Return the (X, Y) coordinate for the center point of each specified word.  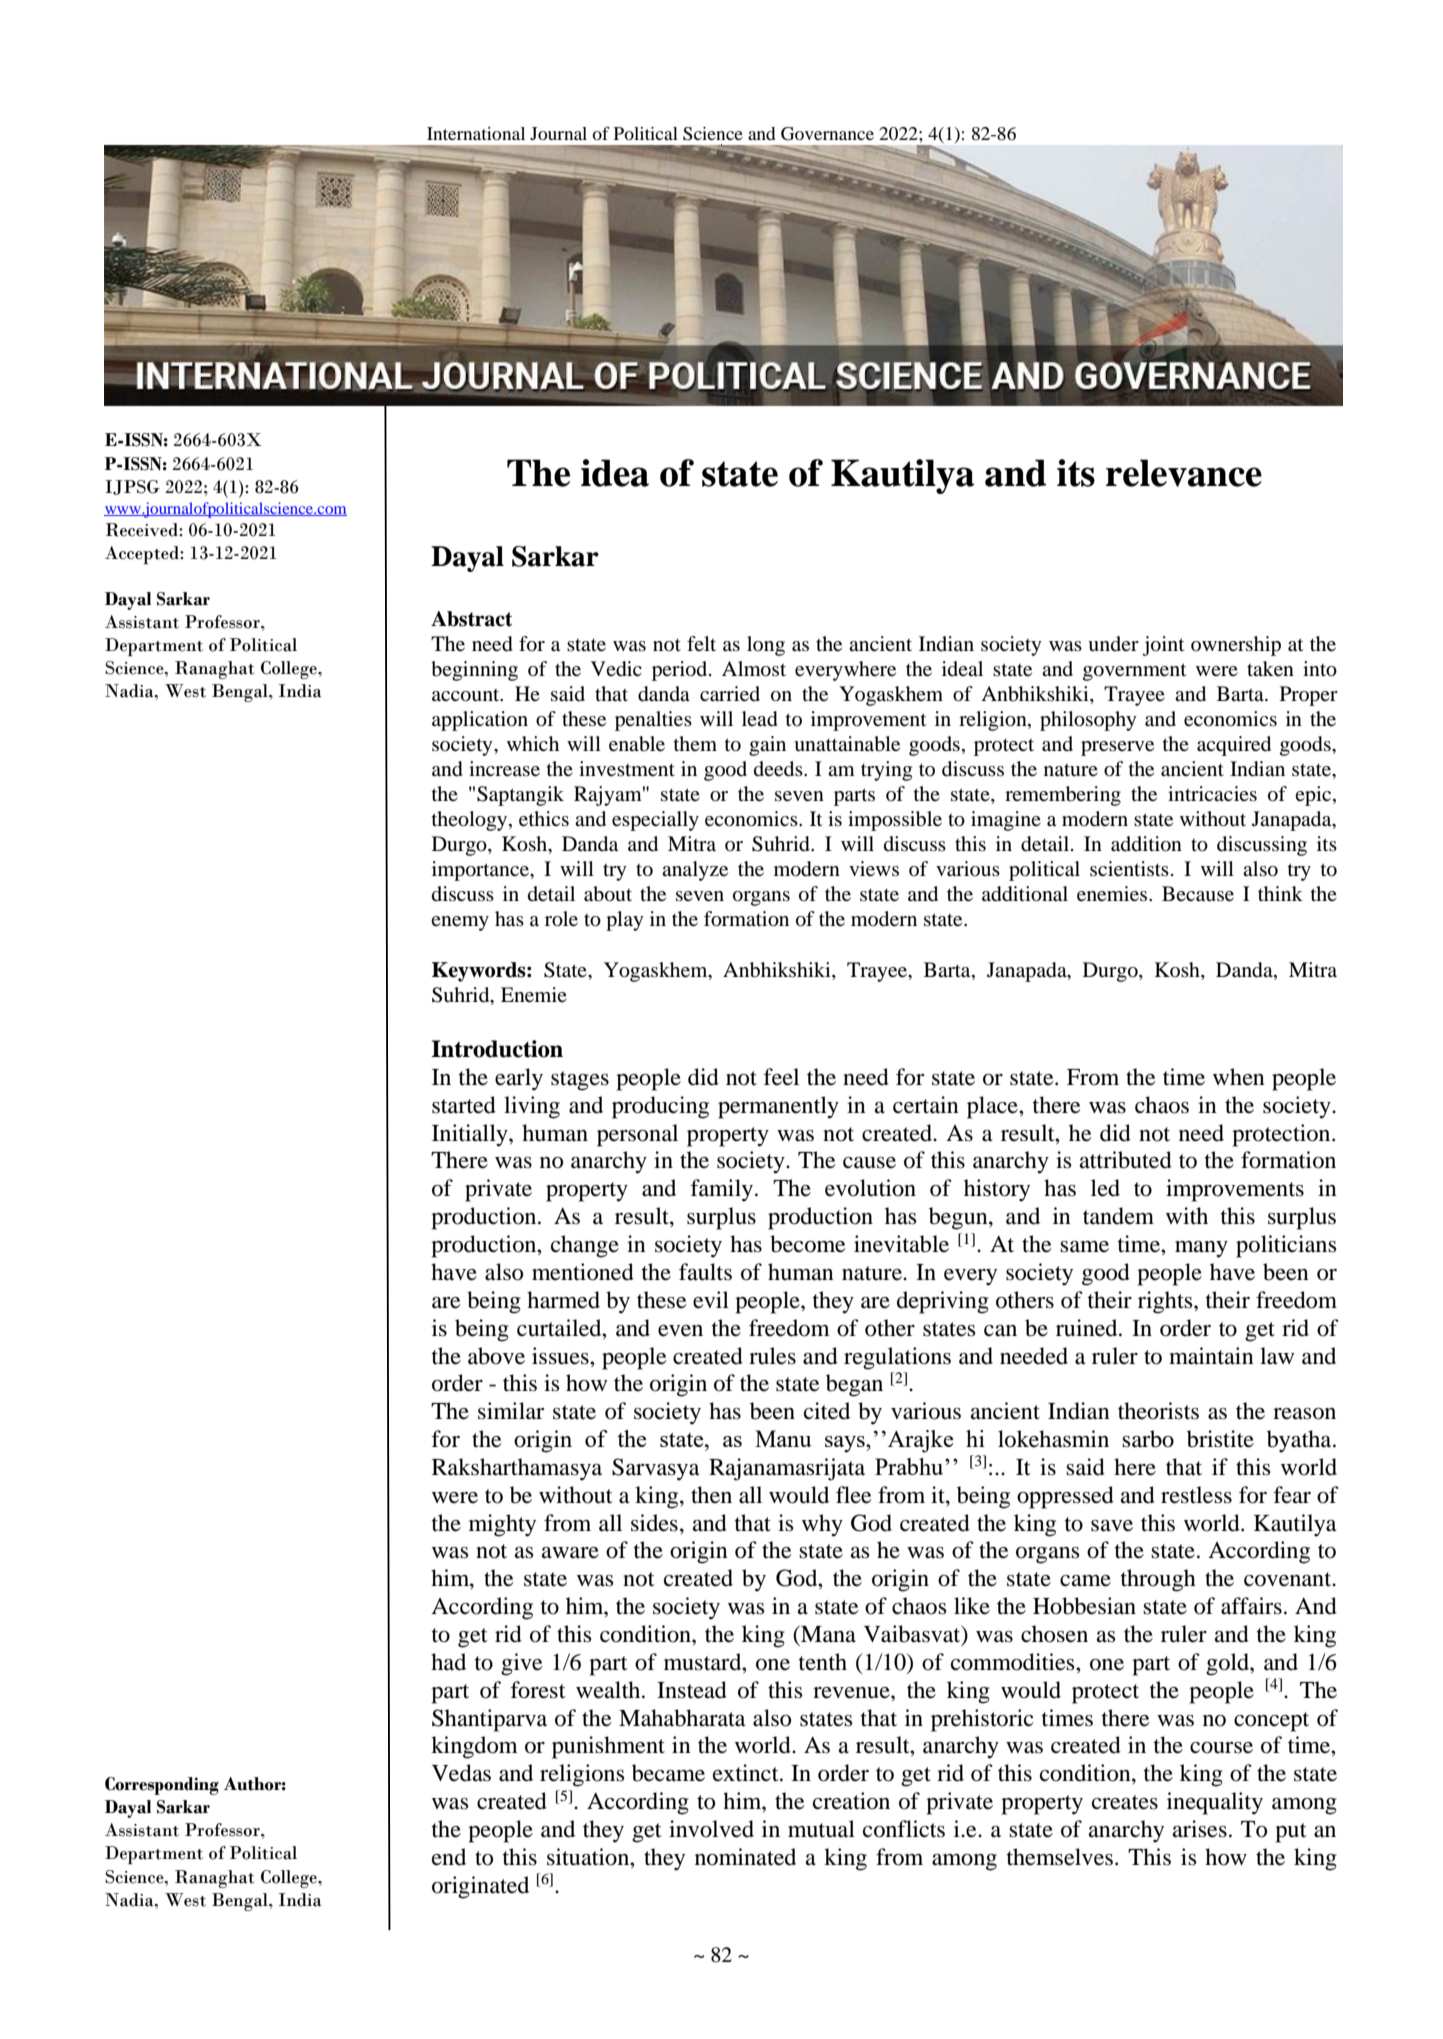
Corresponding (162, 1786)
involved (711, 1829)
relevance (1184, 473)
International (476, 133)
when (1239, 1077)
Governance (827, 134)
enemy (460, 923)
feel (781, 1077)
